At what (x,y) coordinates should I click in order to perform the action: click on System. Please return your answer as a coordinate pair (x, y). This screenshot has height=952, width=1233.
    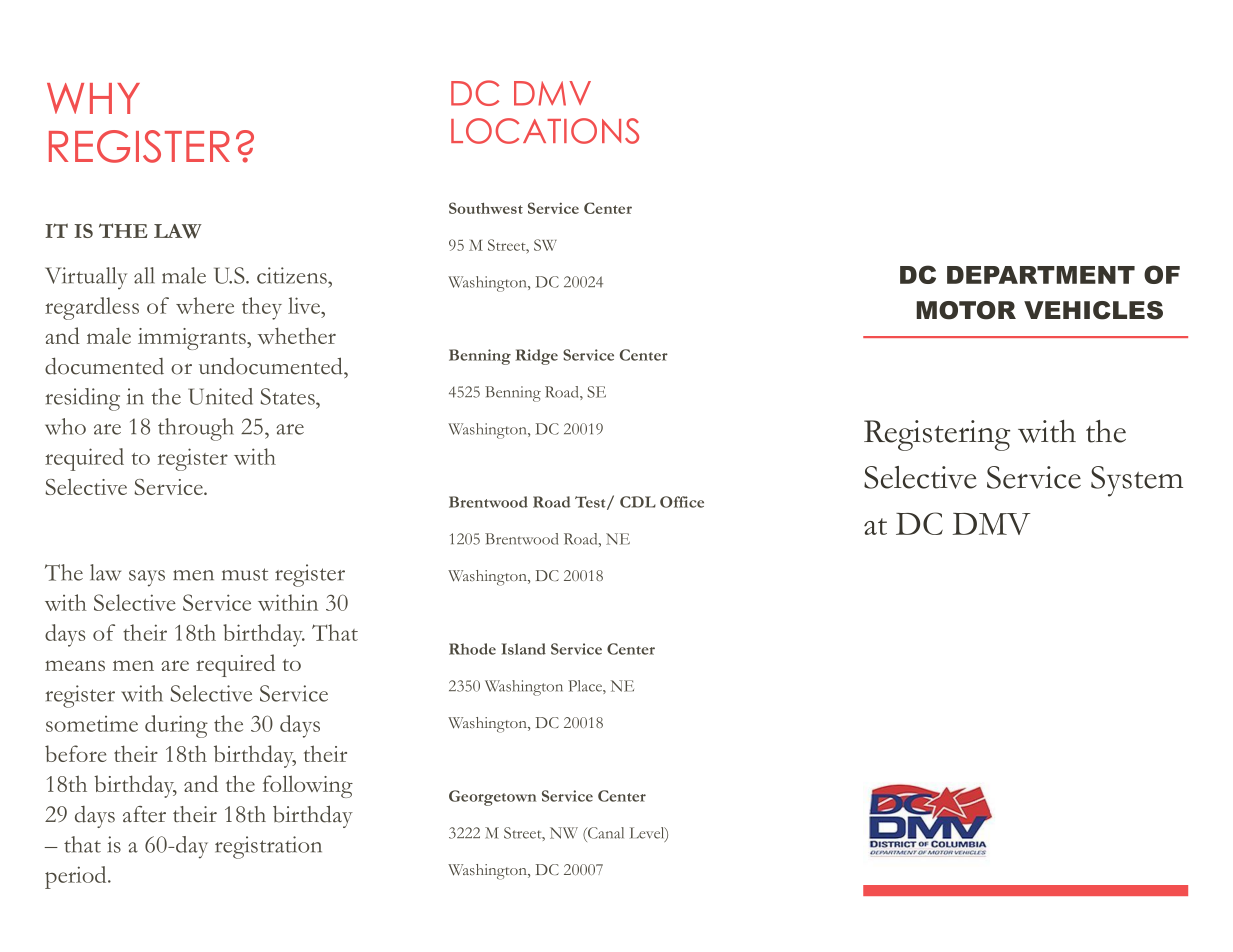
    Looking at the image, I should click on (1137, 481).
